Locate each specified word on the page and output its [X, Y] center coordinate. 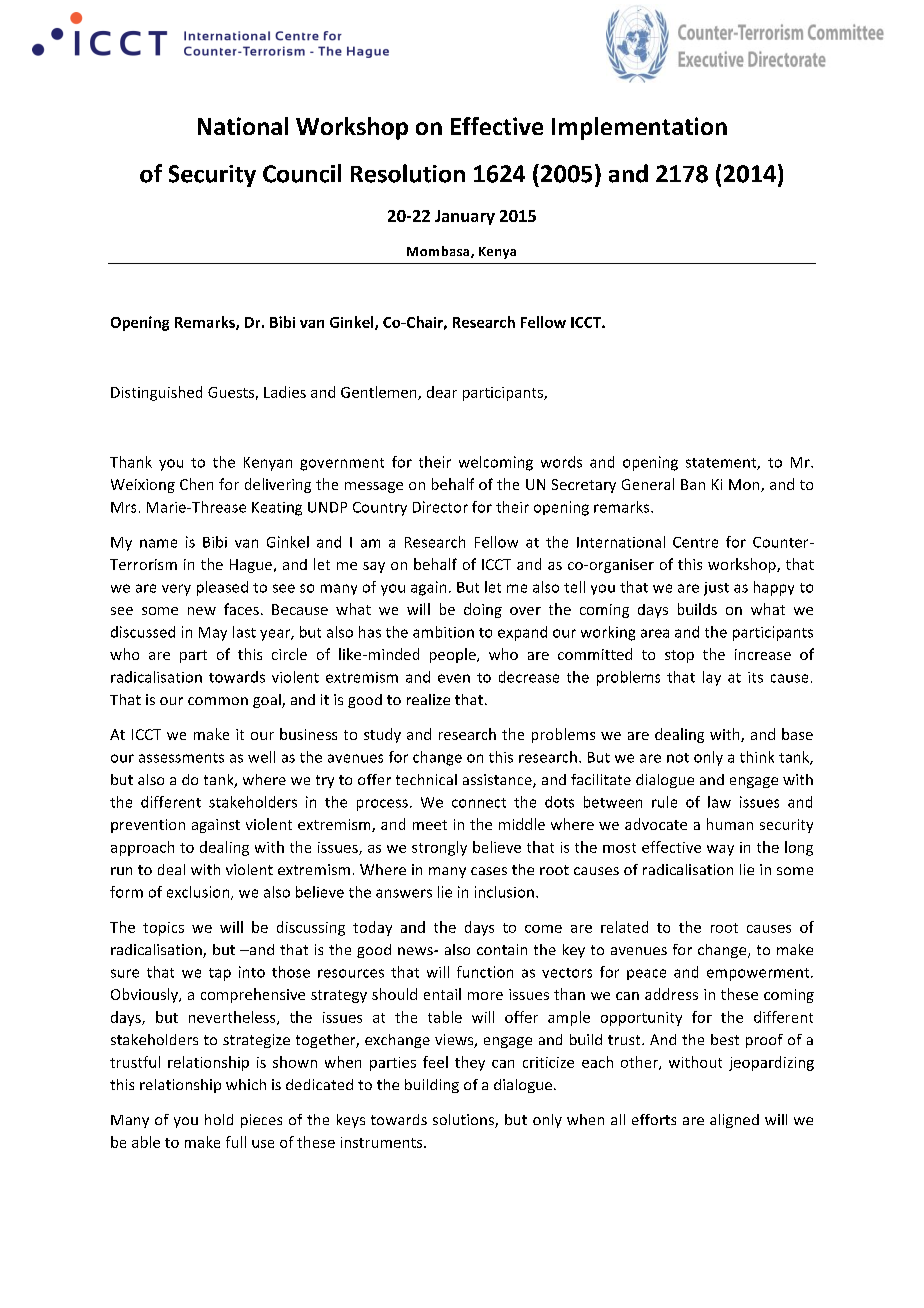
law [719, 802]
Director [440, 507]
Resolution [408, 173]
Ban [693, 484]
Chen [196, 484]
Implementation [639, 128]
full [236, 1142]
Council [302, 173]
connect [479, 803]
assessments [181, 758]
